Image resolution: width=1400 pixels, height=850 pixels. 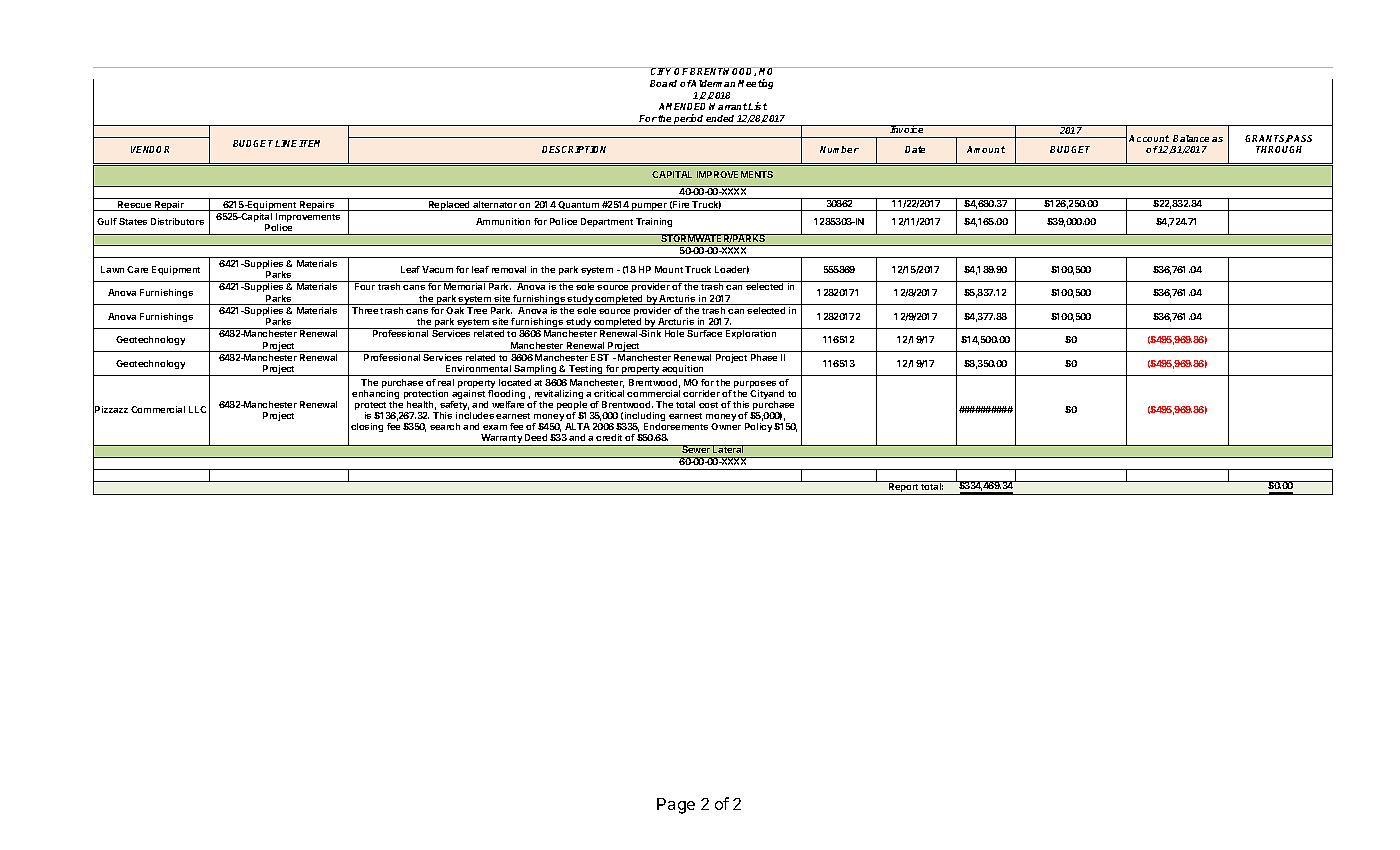 I want to click on Page, so click(x=676, y=806).
